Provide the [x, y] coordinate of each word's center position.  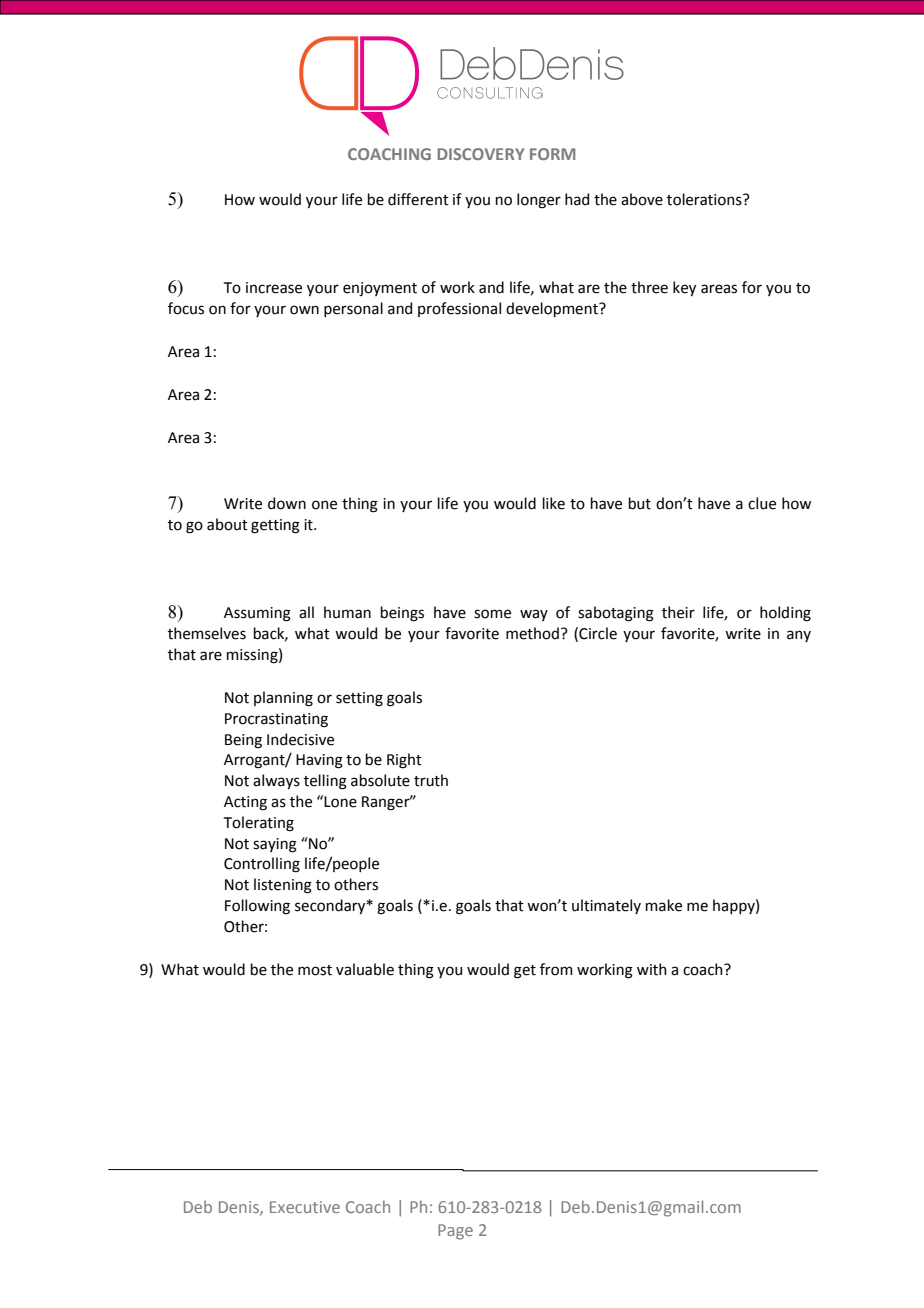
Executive [305, 1207]
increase [274, 288]
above [642, 199]
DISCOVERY [480, 154]
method [532, 633]
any [799, 636]
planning [283, 699]
